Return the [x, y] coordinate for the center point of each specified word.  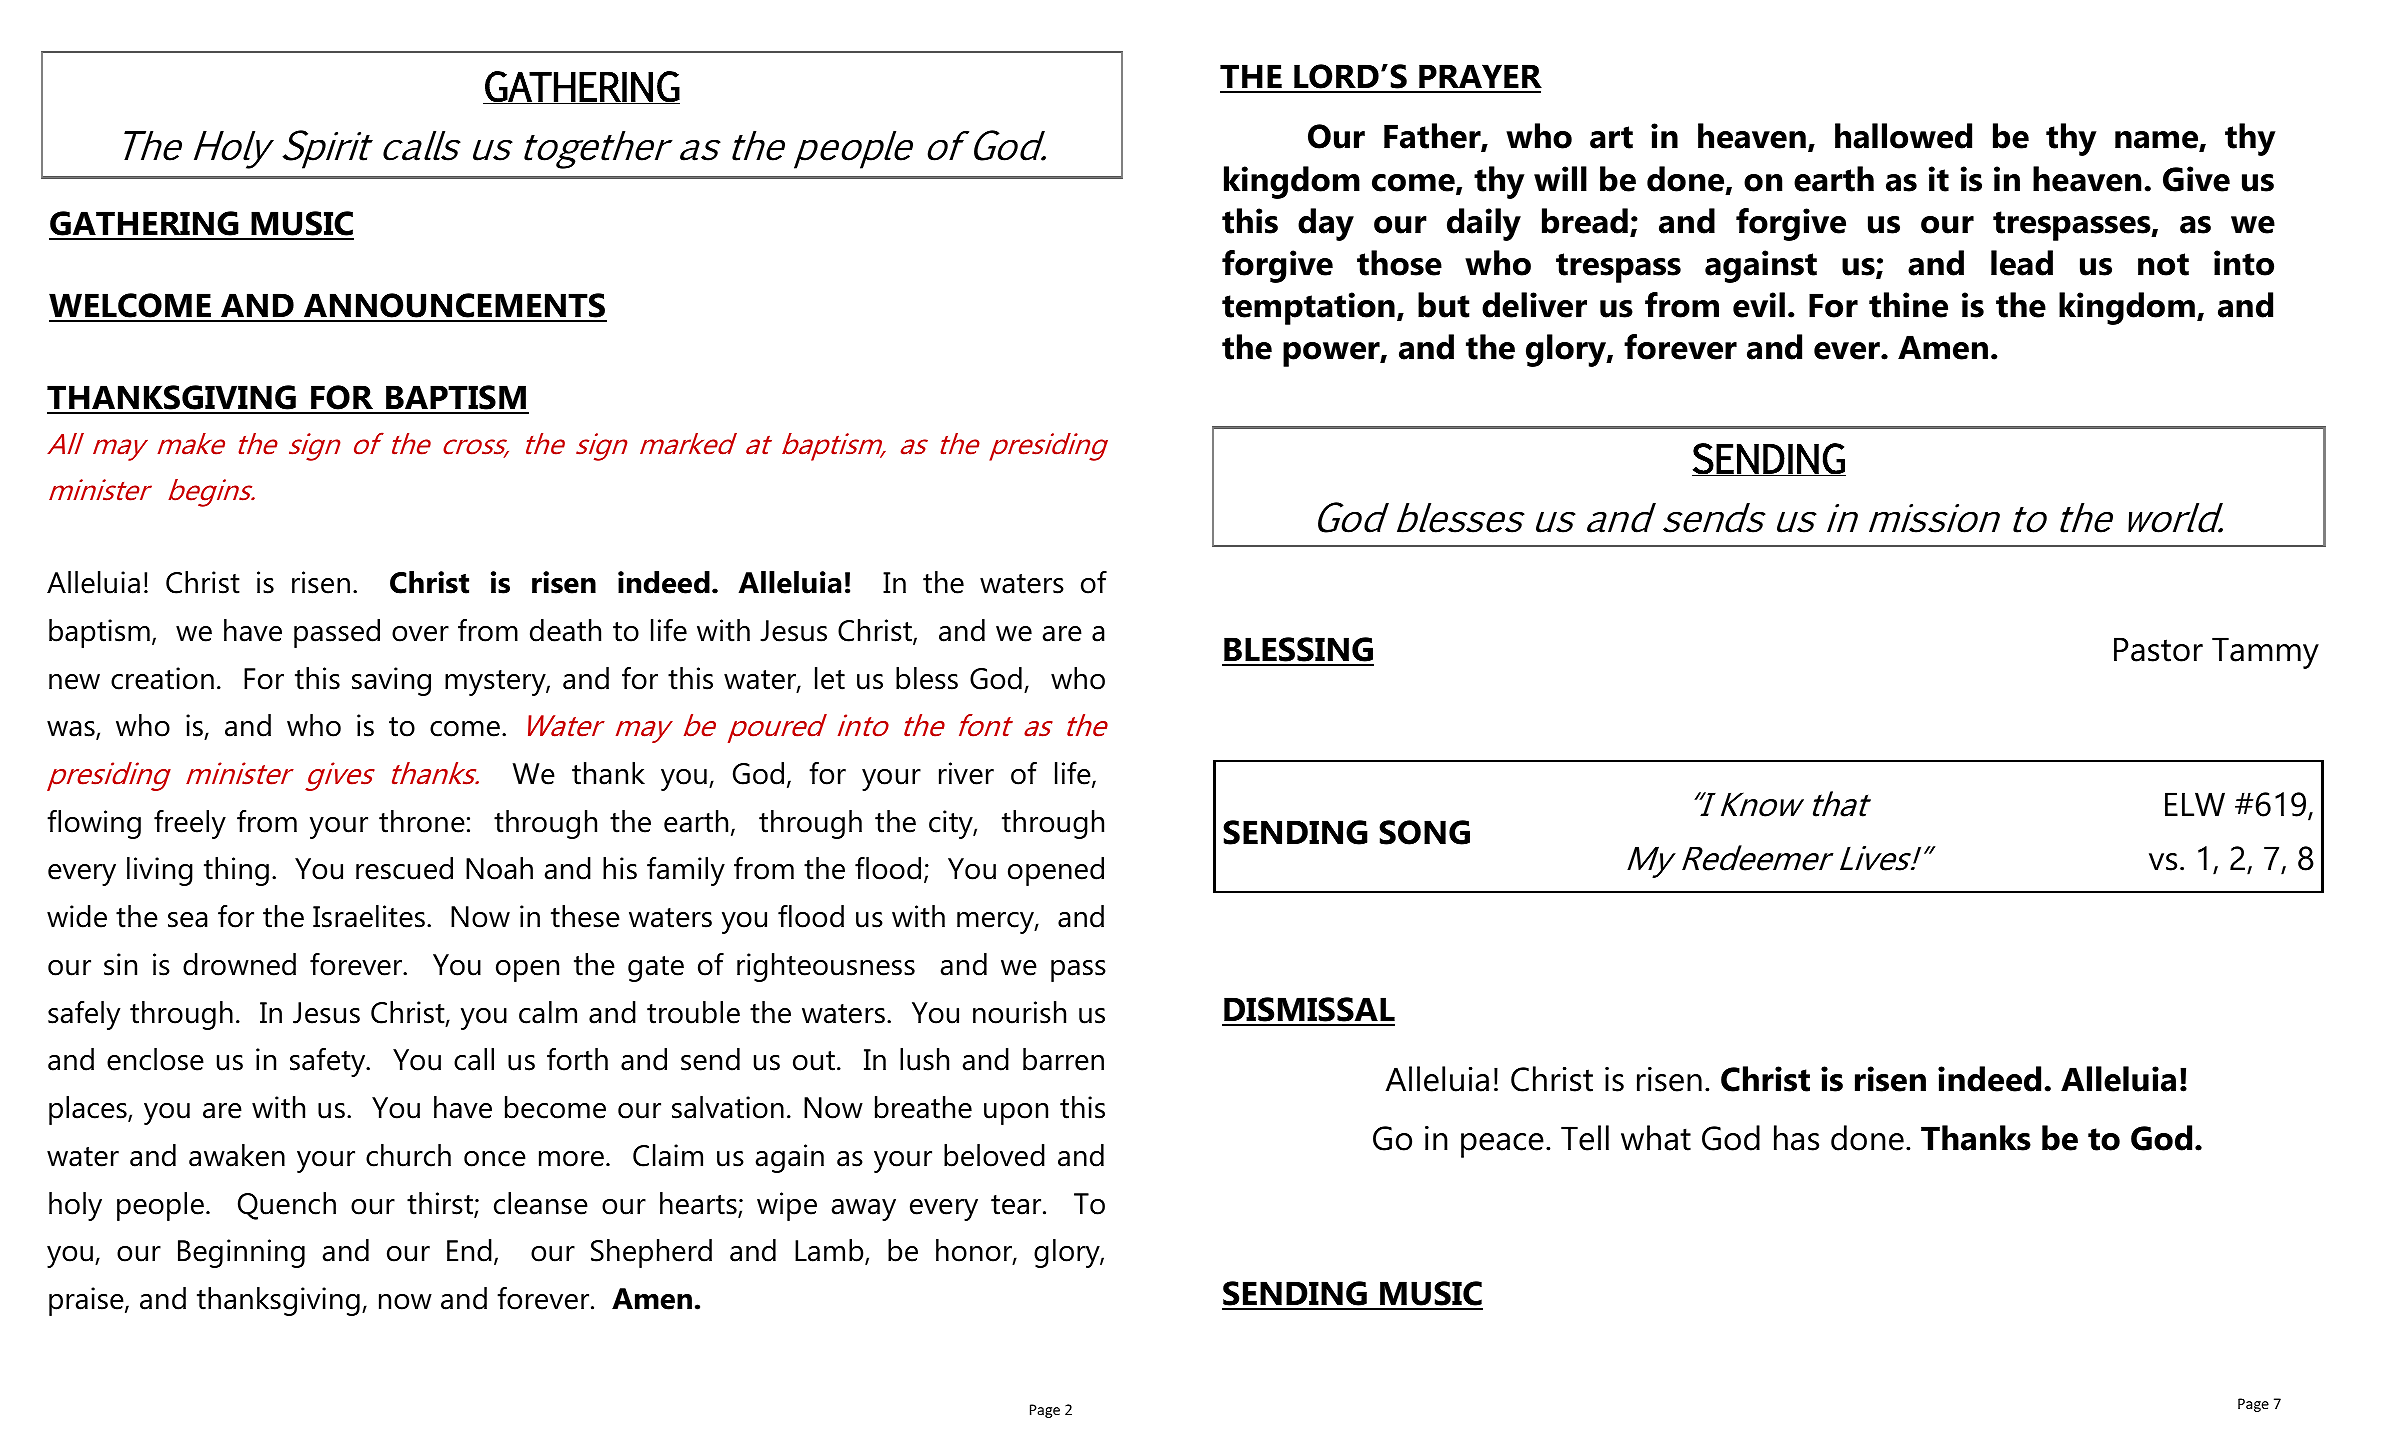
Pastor [2158, 649]
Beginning [241, 1253]
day [1326, 224]
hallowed [1903, 136]
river [966, 773]
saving [391, 681]
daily [1484, 224]
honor [975, 1251]
